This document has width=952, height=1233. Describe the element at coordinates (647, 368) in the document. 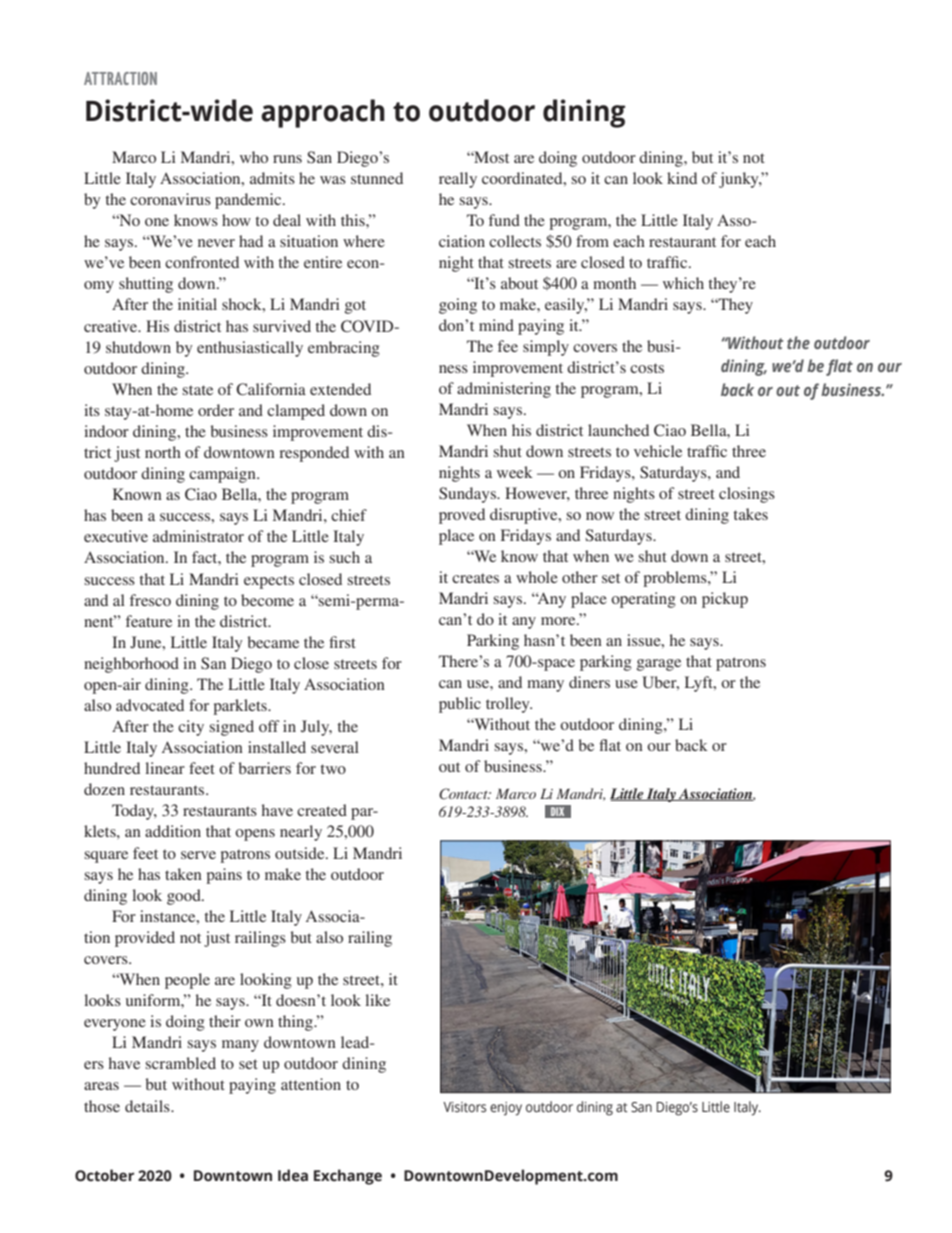

I see `costs` at that location.
